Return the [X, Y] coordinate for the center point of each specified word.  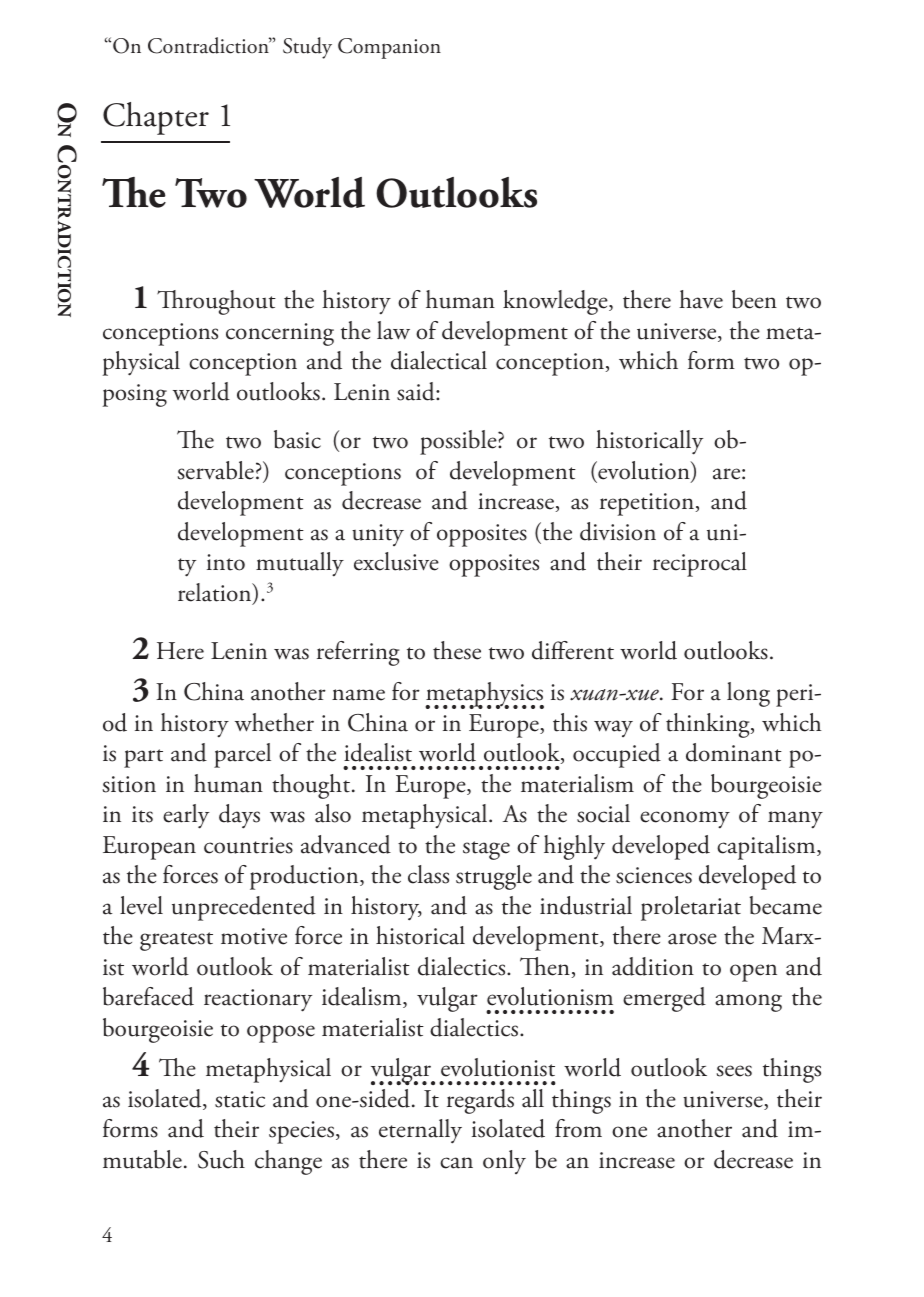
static [240, 1099]
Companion [389, 48]
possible [459, 442]
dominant [734, 752]
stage [486, 850]
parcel [242, 755]
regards [480, 1101]
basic [297, 439]
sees [734, 1071]
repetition [647, 504]
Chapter [156, 118]
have [701, 299]
